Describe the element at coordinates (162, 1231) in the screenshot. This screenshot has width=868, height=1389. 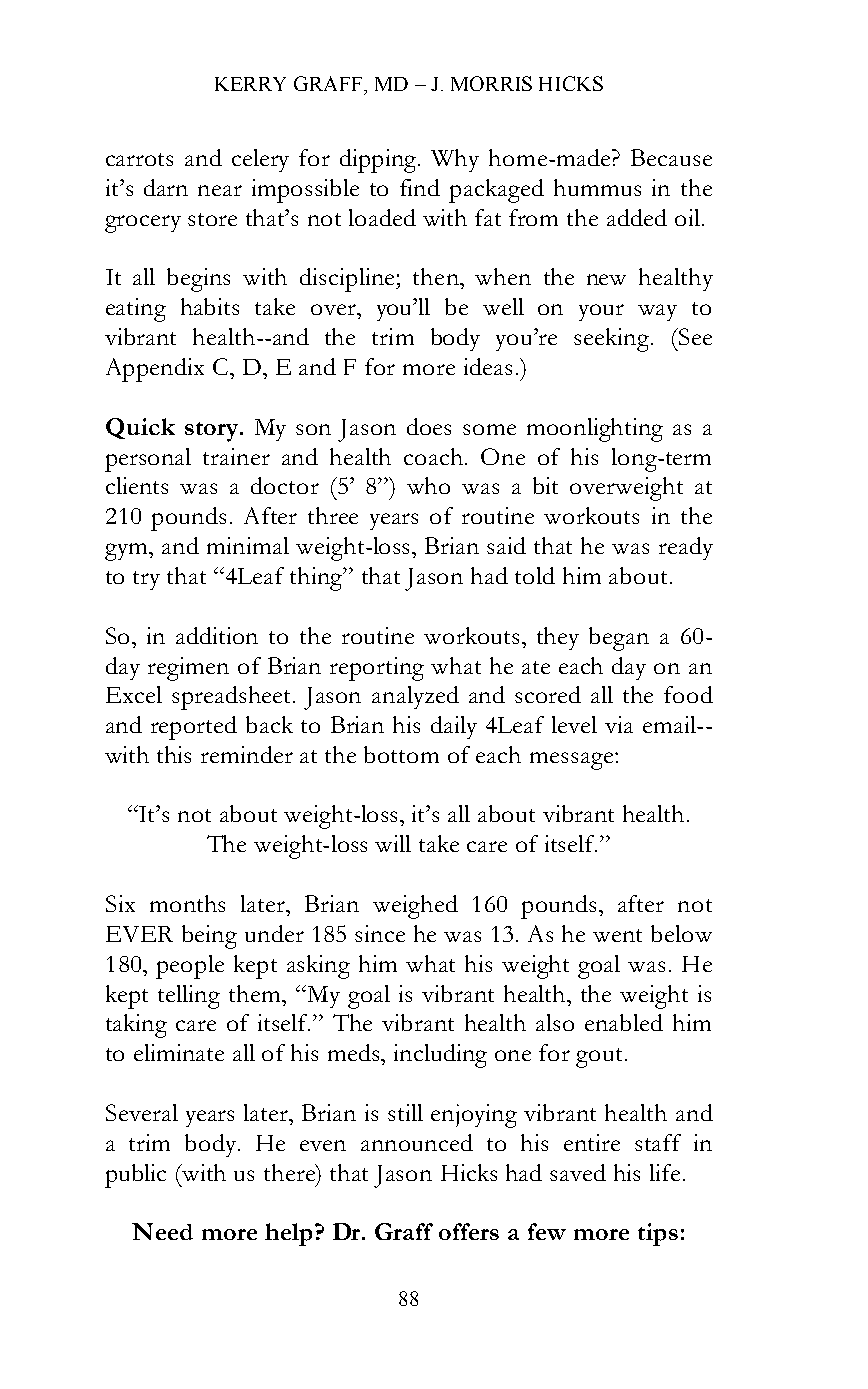
I see `Need` at that location.
